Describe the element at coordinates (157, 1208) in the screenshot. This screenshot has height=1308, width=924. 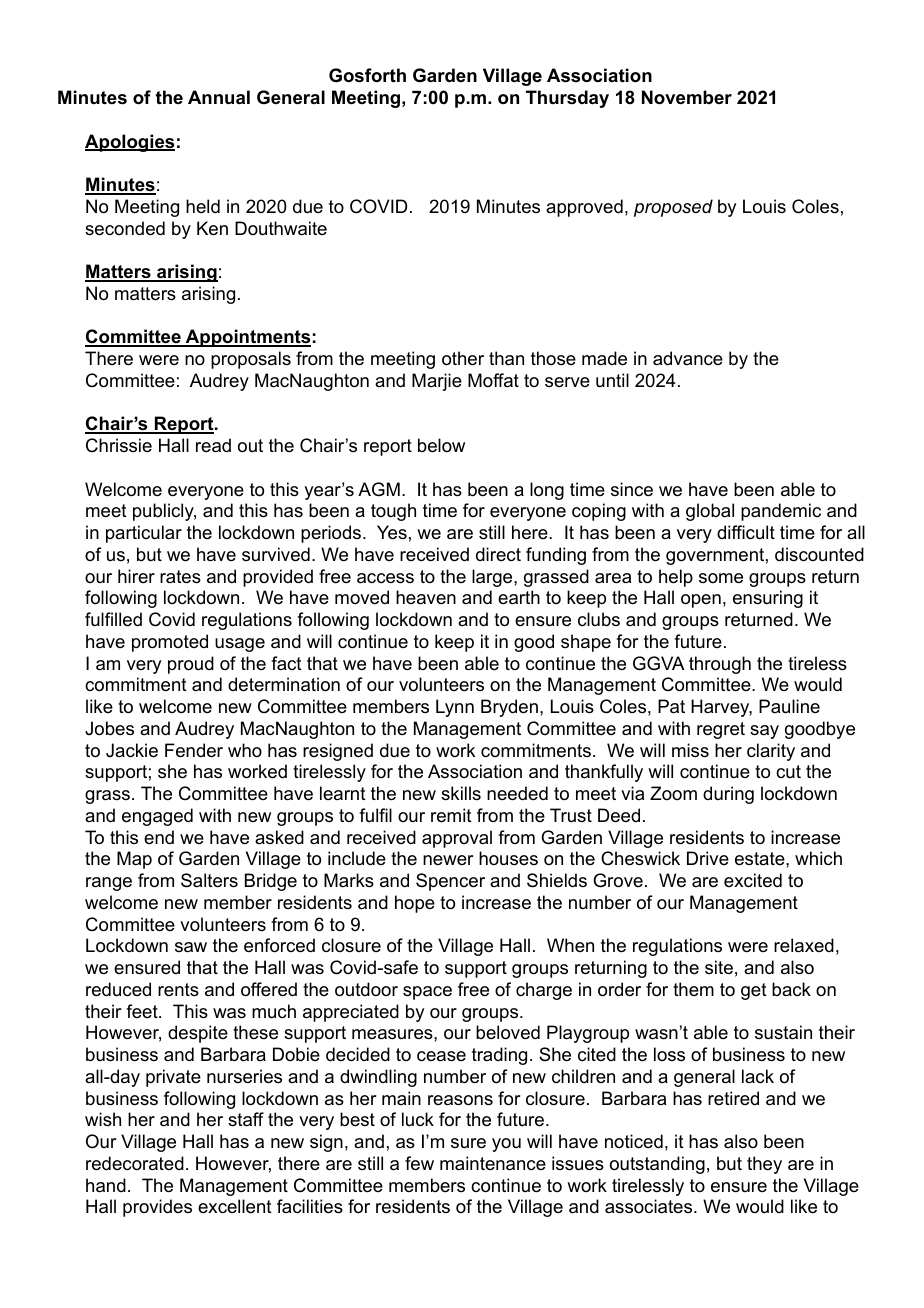
I see `provides` at that location.
